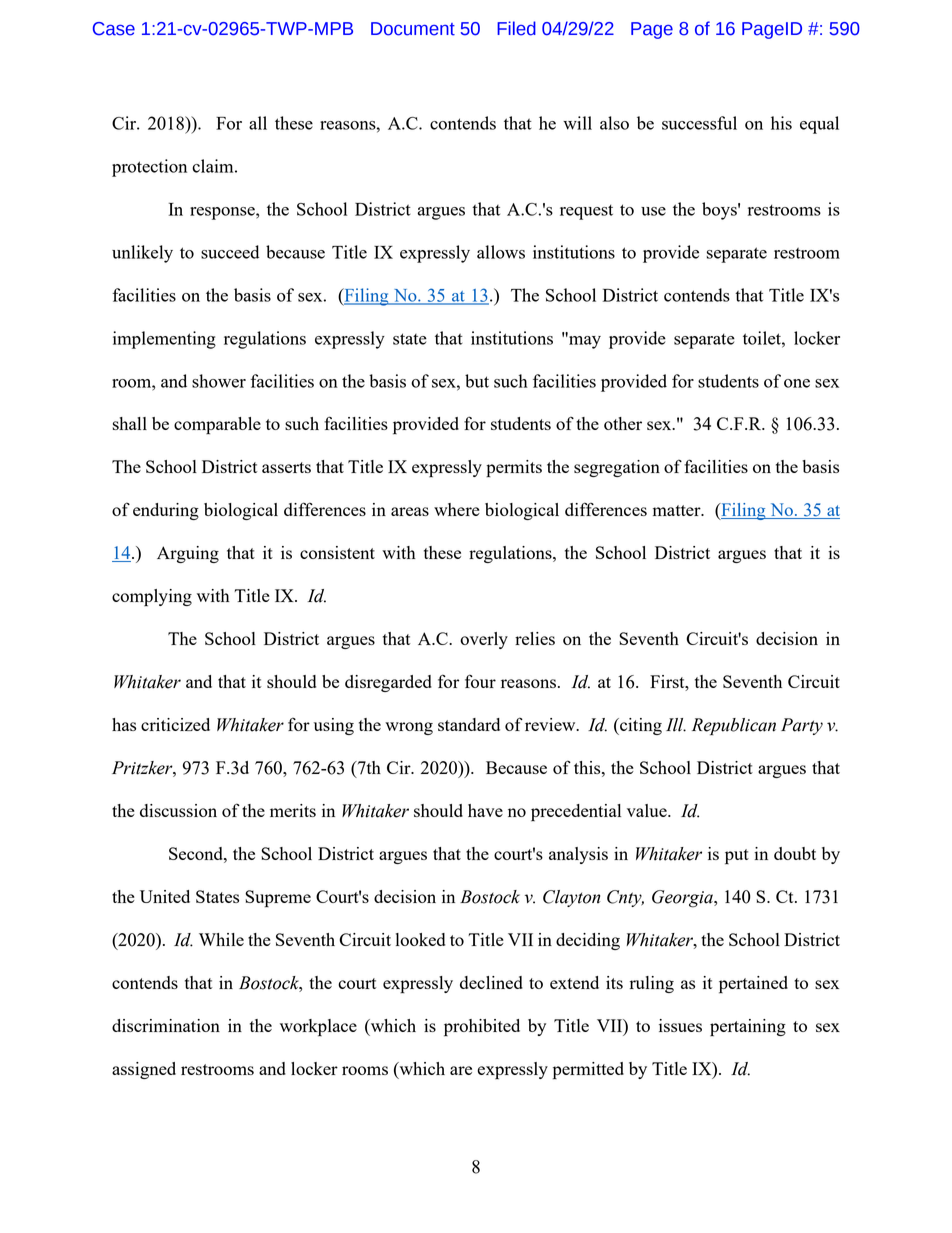 Image resolution: width=952 pixels, height=1233 pixels. I want to click on Filed, so click(516, 28).
